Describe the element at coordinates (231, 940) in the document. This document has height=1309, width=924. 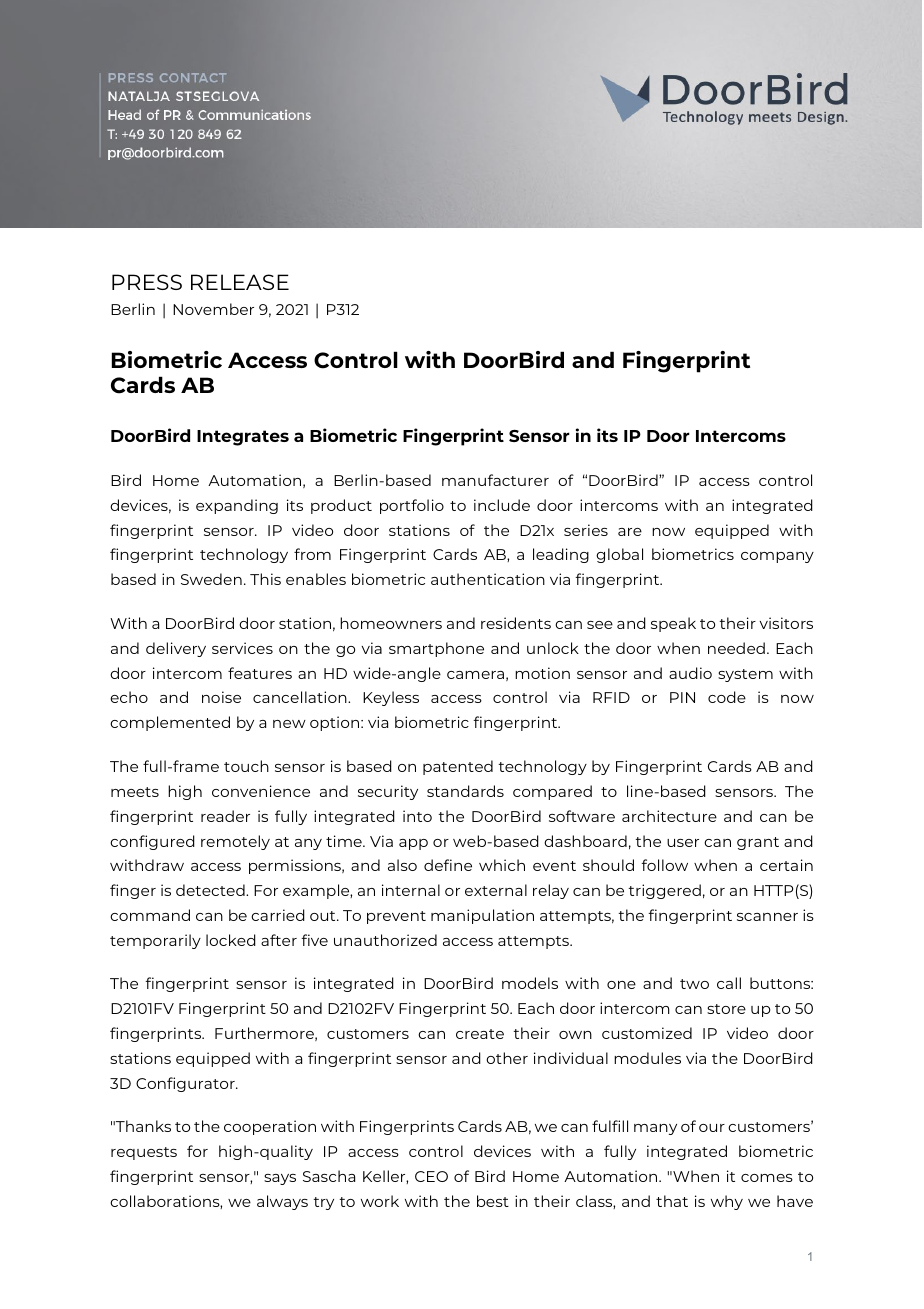
I see `locked` at that location.
